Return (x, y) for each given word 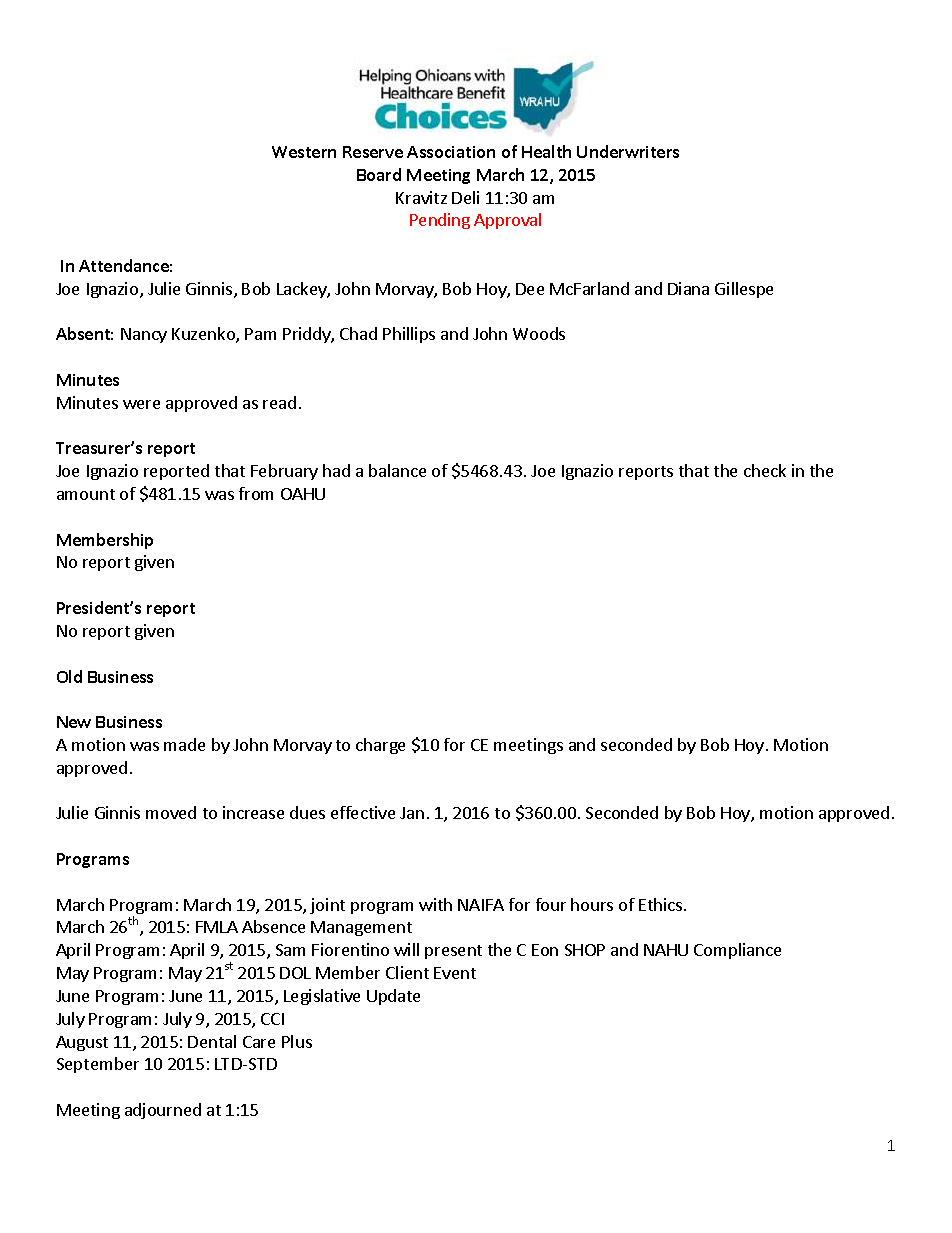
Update (393, 997)
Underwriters (628, 151)
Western (304, 152)
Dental (212, 1041)
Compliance (737, 951)
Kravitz (421, 197)
